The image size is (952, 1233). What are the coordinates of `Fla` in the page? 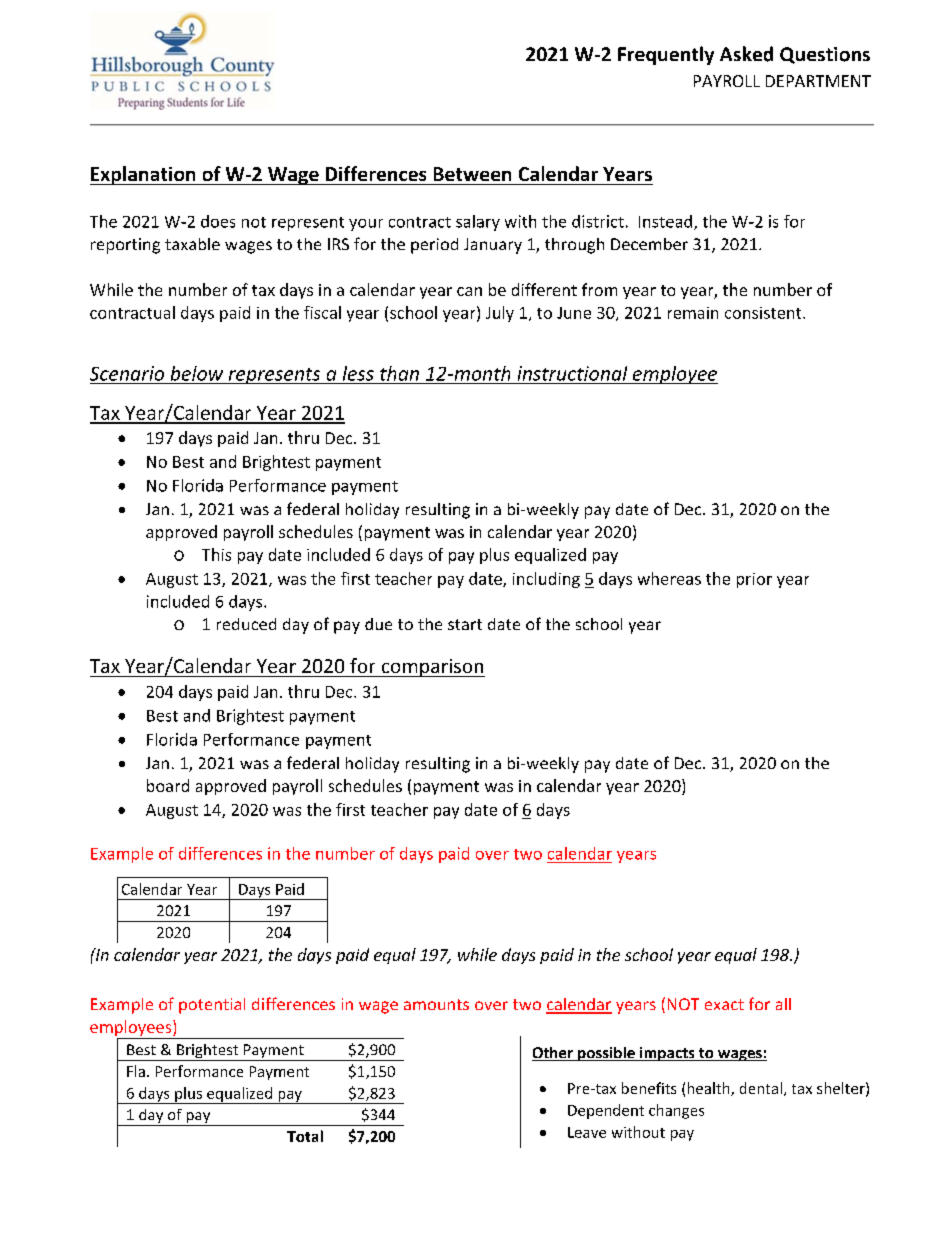 It's located at (136, 1071).
